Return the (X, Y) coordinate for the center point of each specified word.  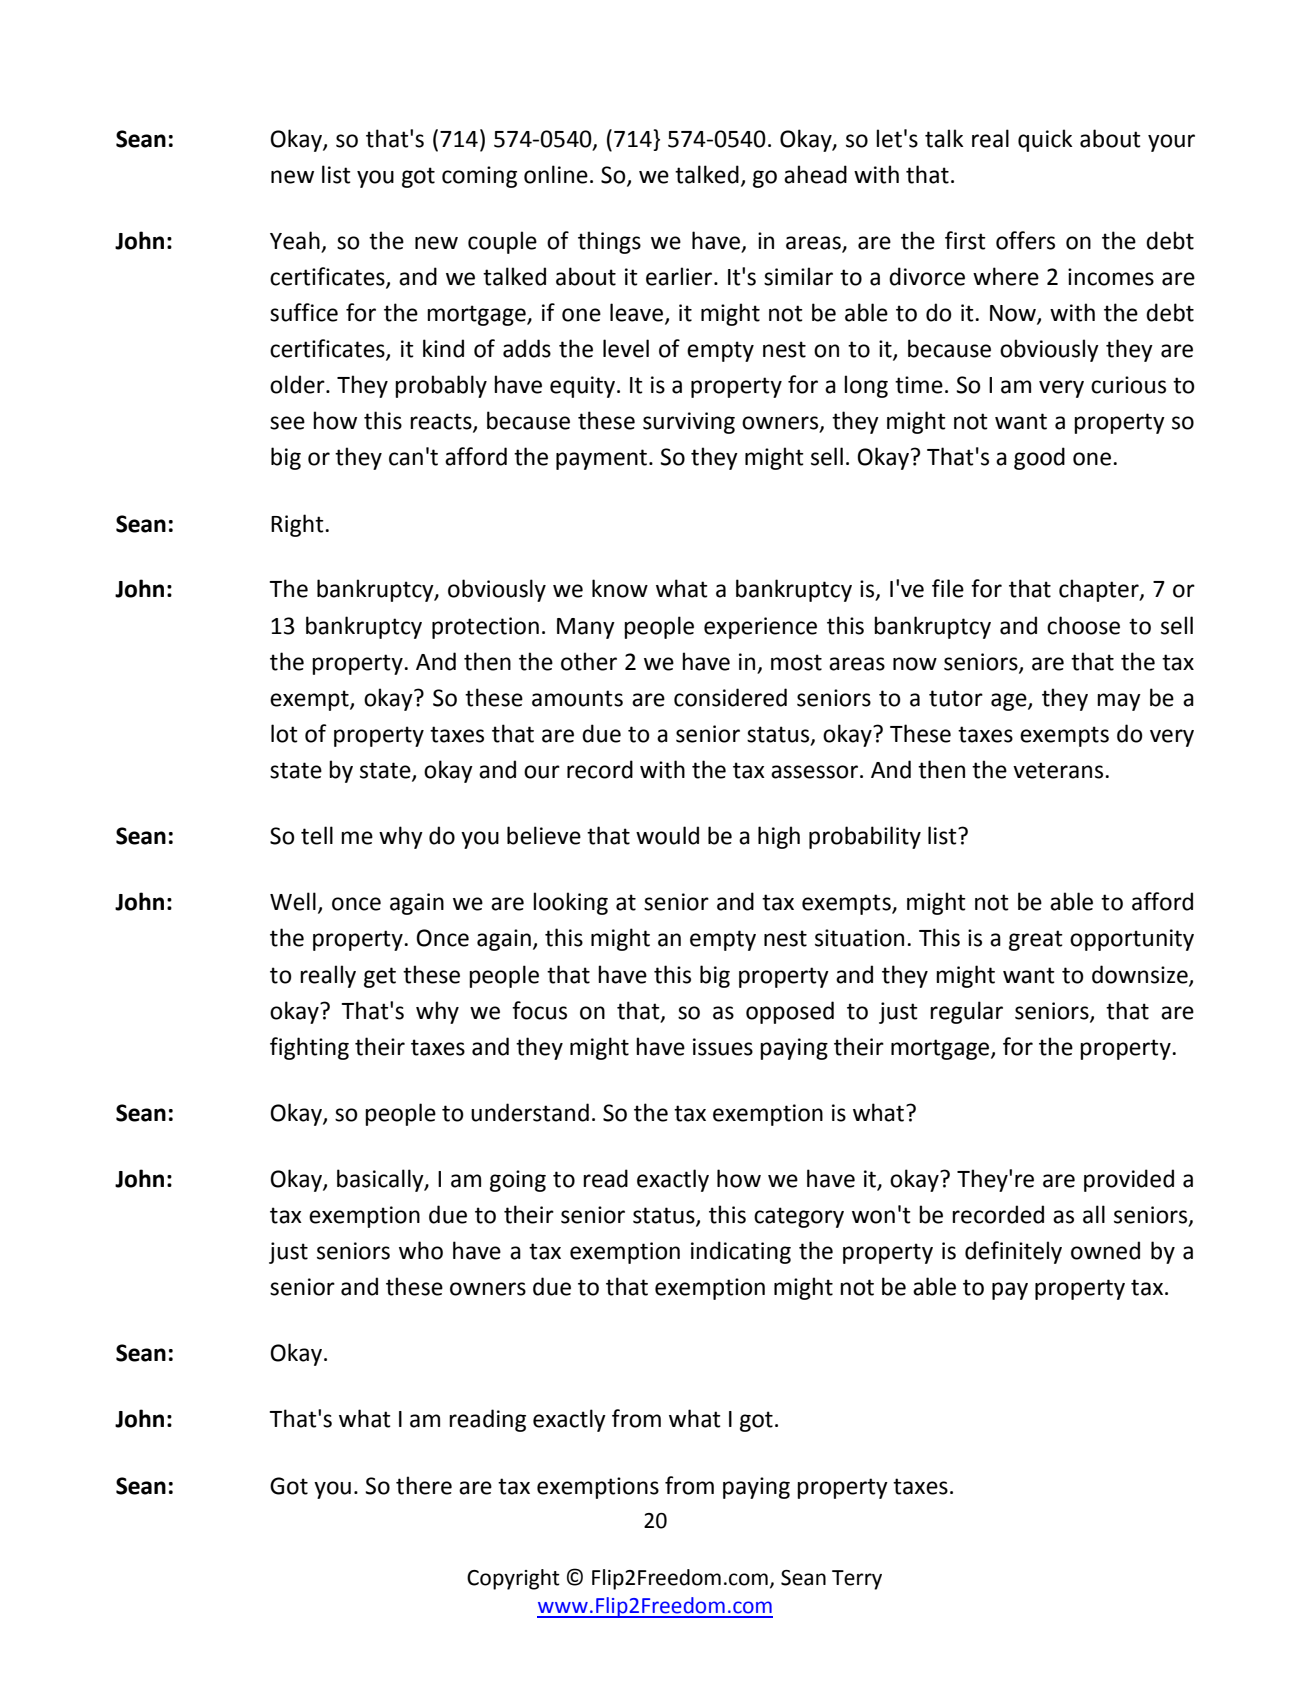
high (779, 837)
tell (317, 835)
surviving (689, 423)
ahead (815, 174)
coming (479, 177)
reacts (442, 422)
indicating (741, 1252)
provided (1129, 1180)
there (424, 1485)
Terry (857, 1580)
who (421, 1250)
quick (1045, 140)
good (1039, 458)
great (1036, 940)
